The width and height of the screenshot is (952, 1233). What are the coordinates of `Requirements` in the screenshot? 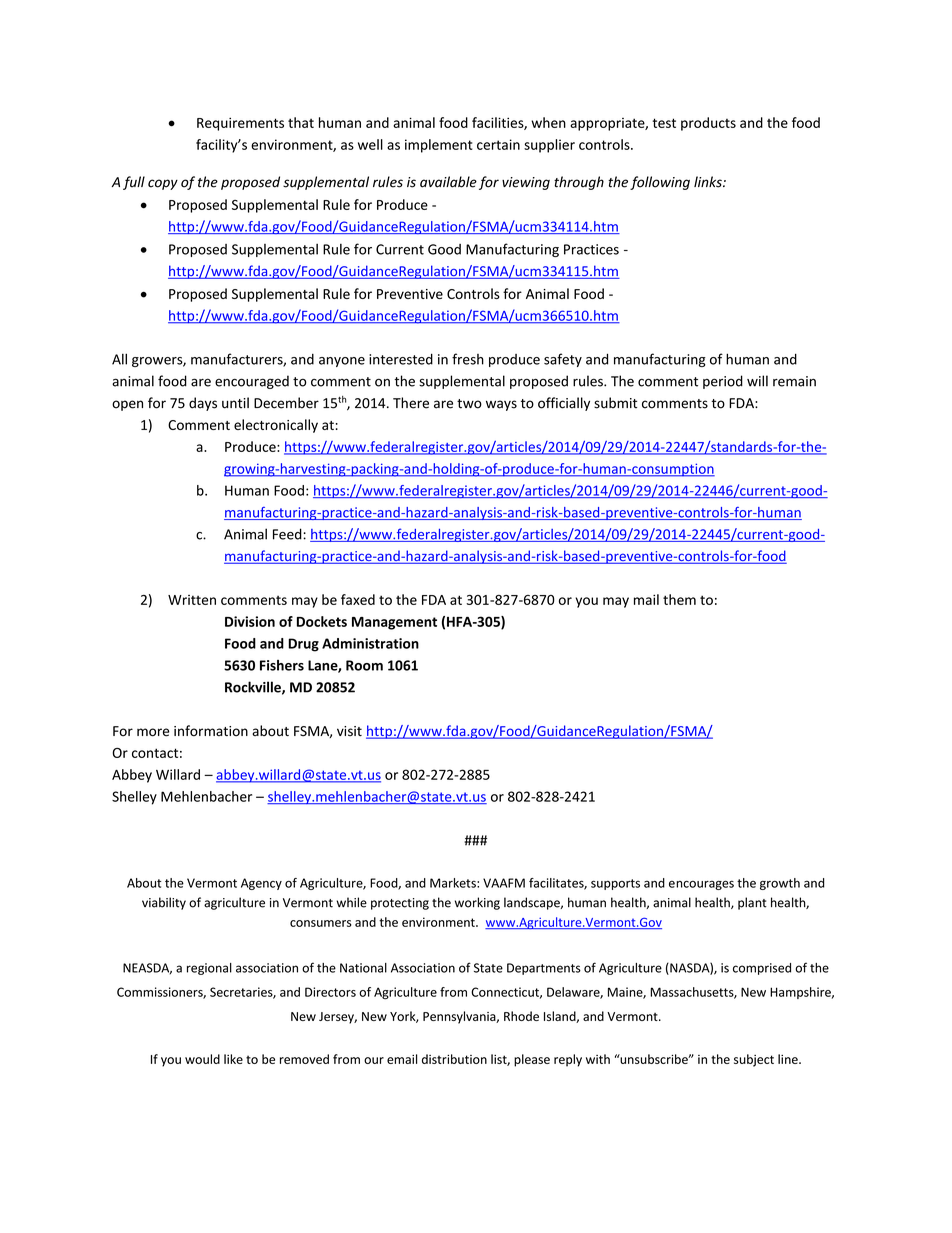 It's located at (240, 124).
